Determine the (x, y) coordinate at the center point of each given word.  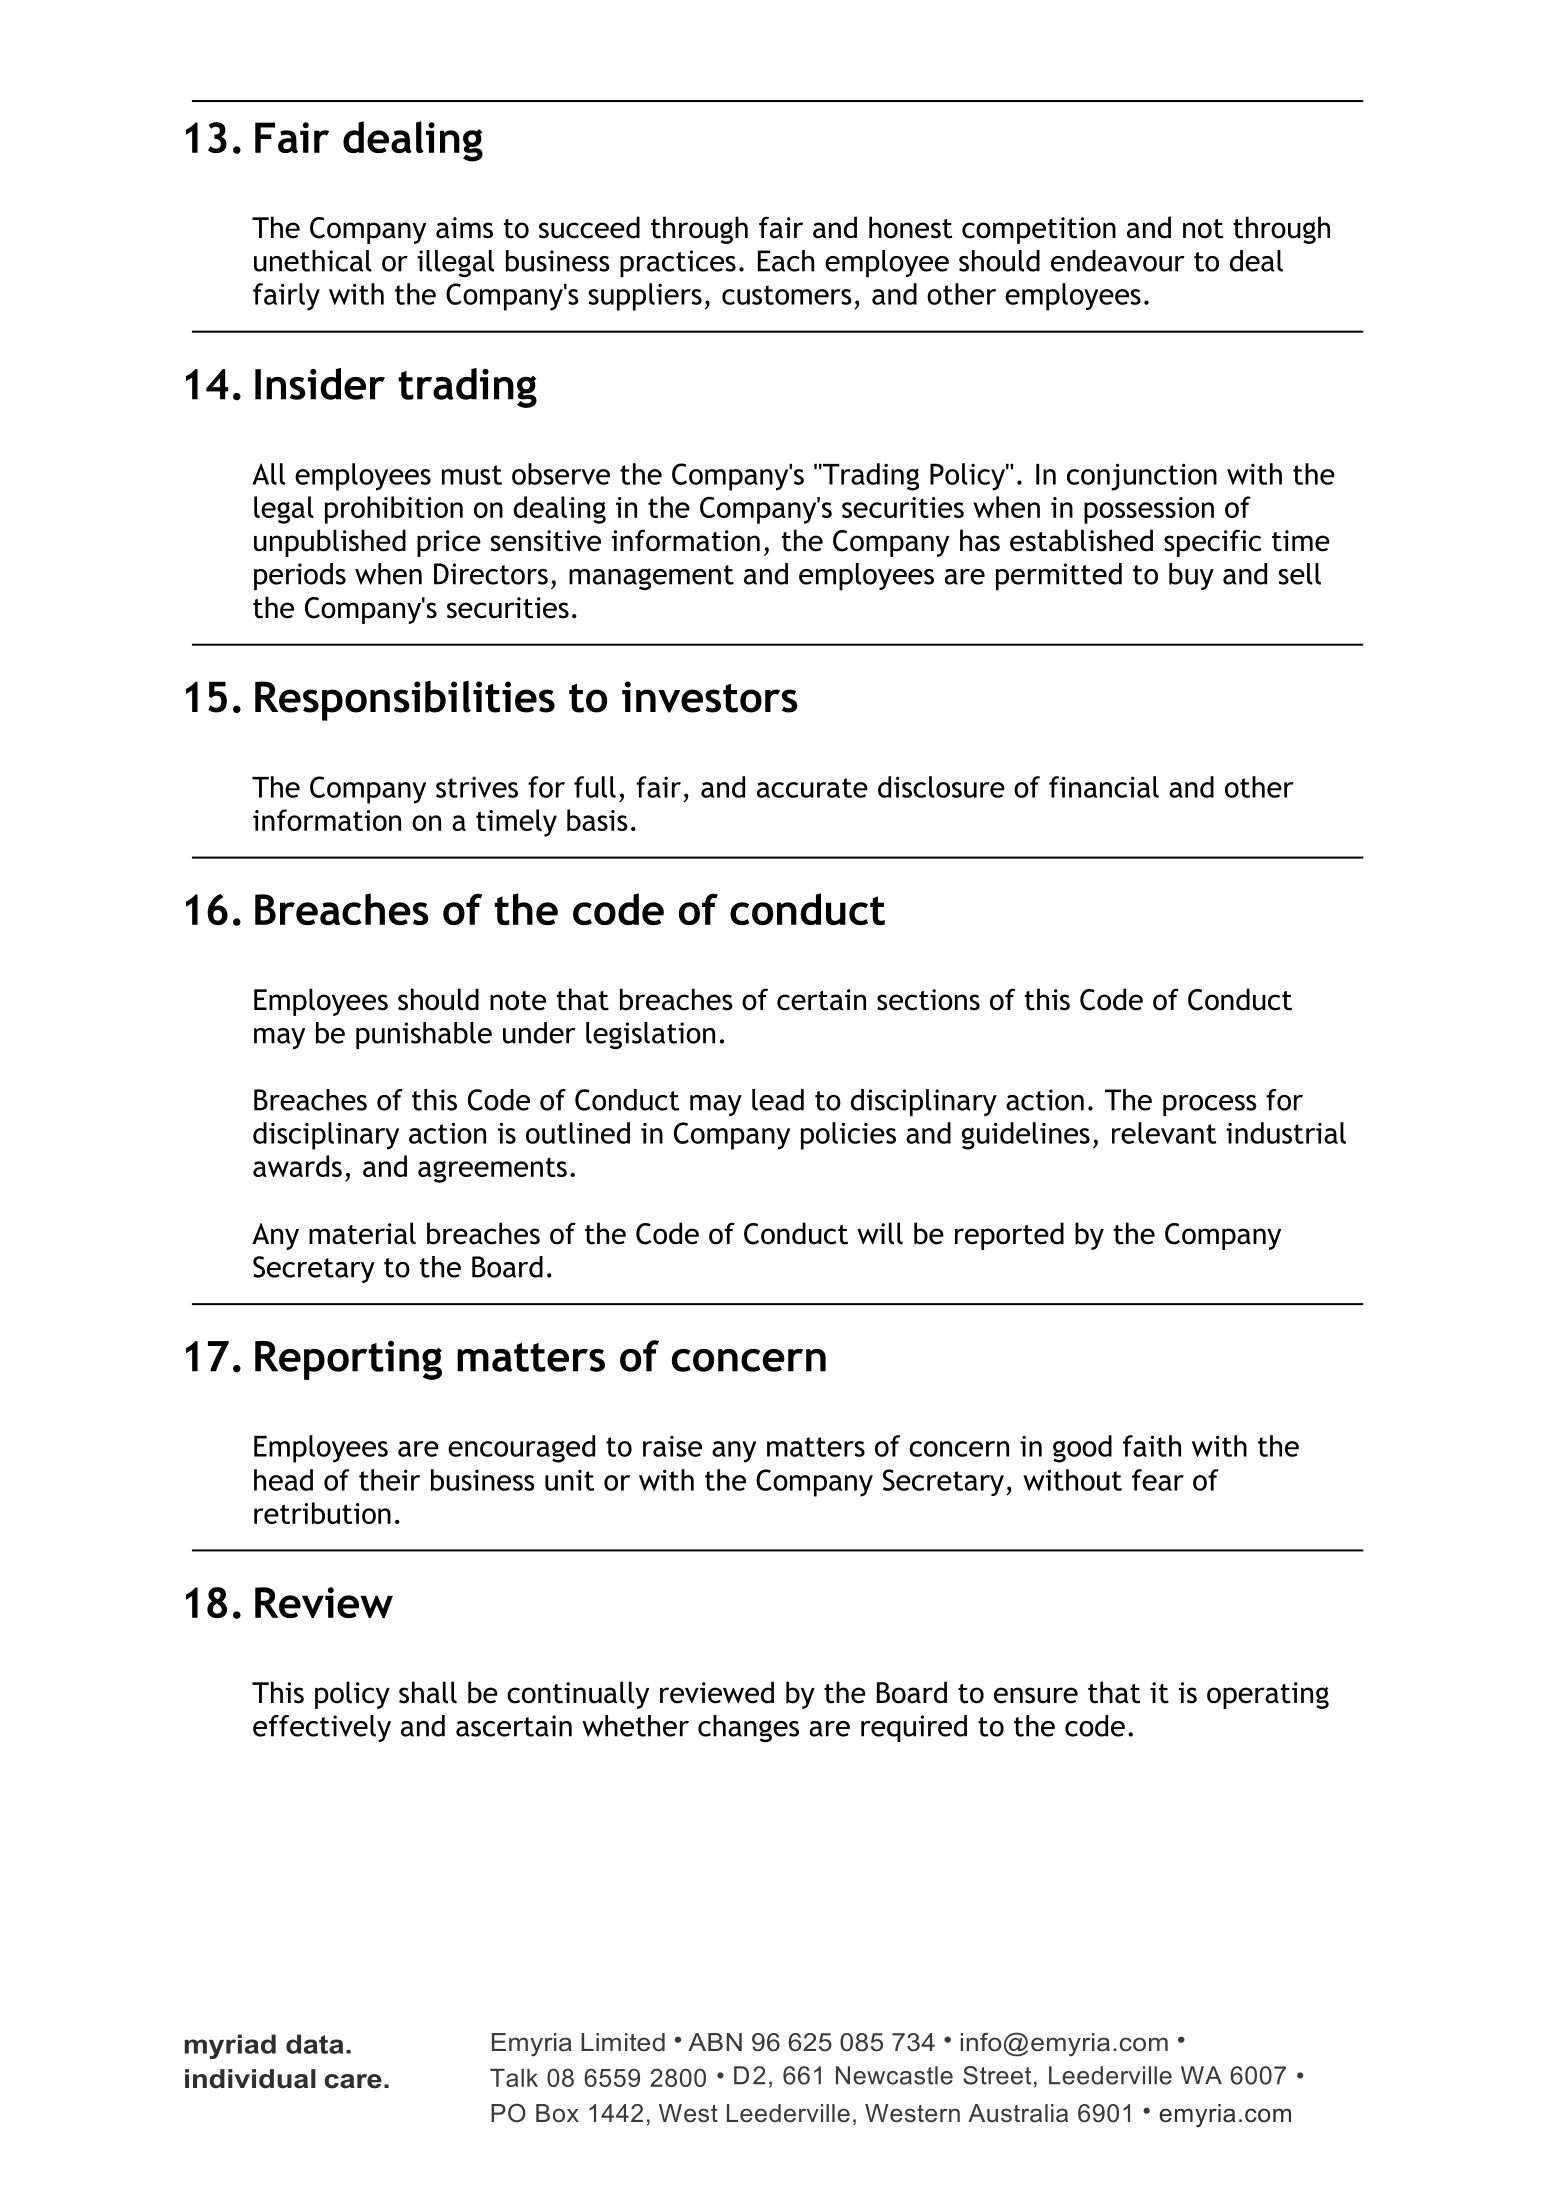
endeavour (1118, 261)
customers (787, 295)
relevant (1164, 1133)
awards (297, 1166)
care (353, 2081)
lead (778, 1100)
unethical (313, 261)
